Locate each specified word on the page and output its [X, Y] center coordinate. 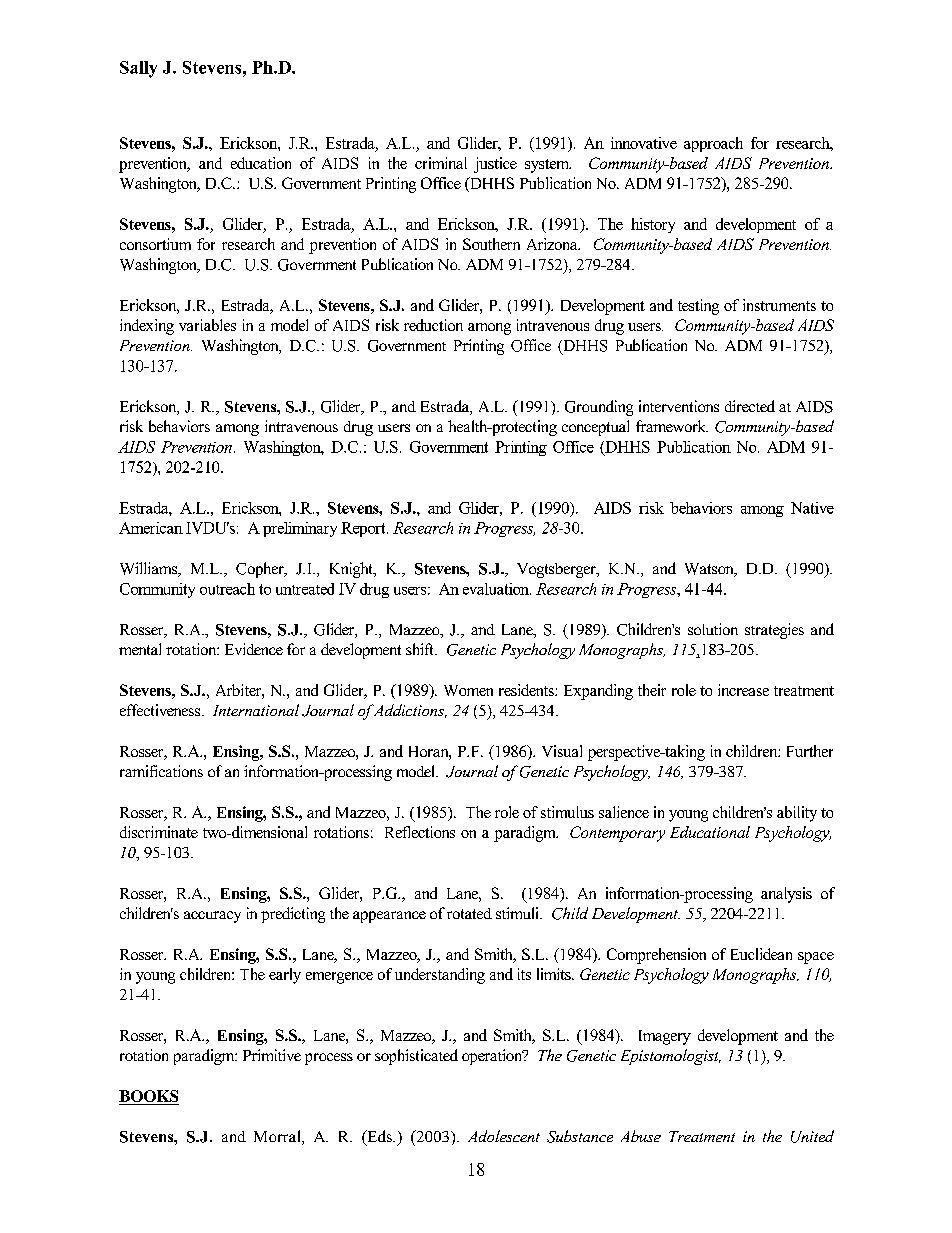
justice [495, 165]
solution [713, 629]
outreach [227, 589]
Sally [138, 69]
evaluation [497, 589]
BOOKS [149, 1097]
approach [713, 144]
